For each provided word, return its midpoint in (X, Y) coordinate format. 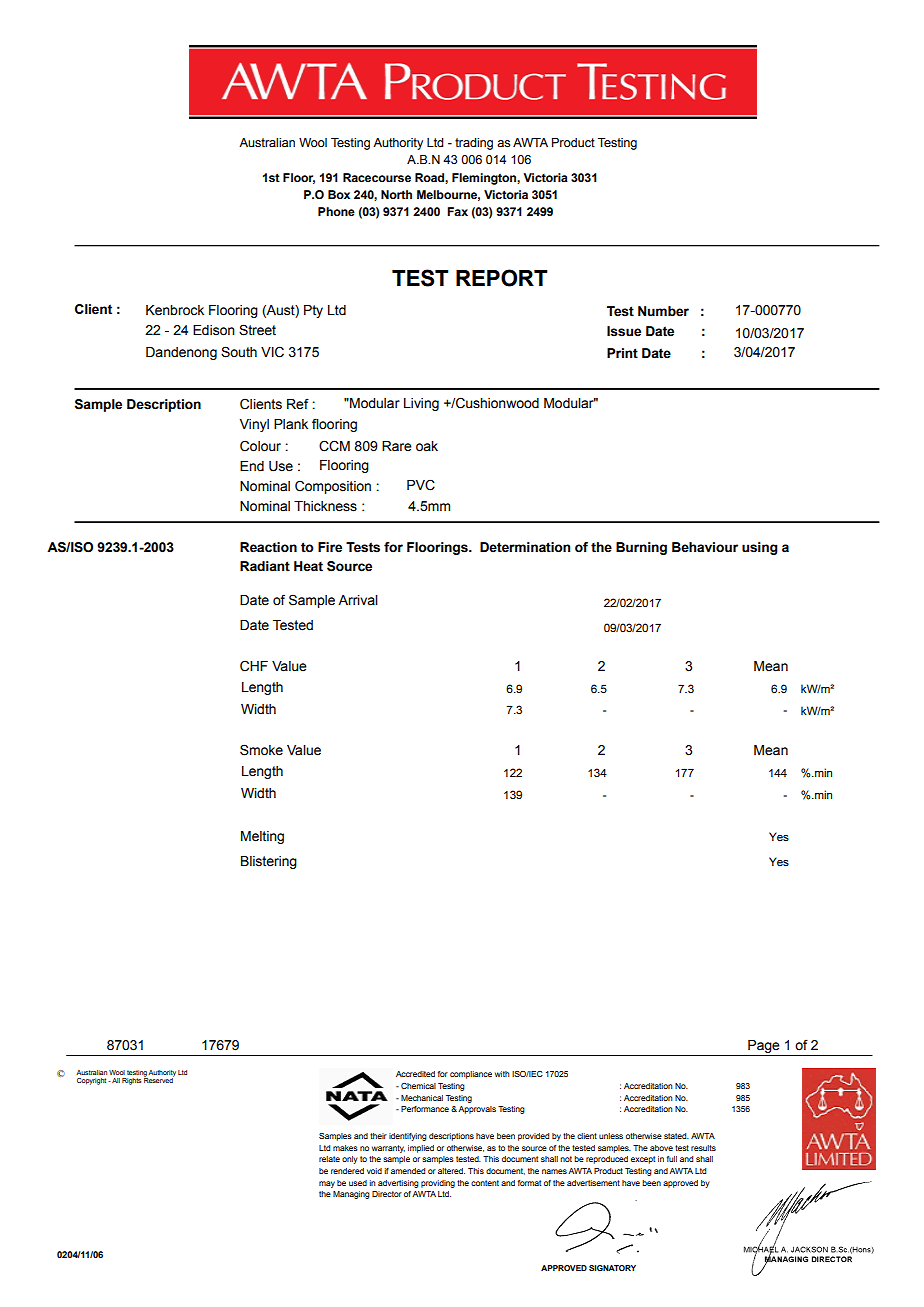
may (327, 1184)
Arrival (358, 600)
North (396, 194)
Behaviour (705, 547)
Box (339, 194)
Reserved (159, 1079)
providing (438, 1184)
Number (663, 311)
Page (764, 1048)
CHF (254, 666)
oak (427, 446)
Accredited (415, 1074)
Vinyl (254, 425)
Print (622, 353)
